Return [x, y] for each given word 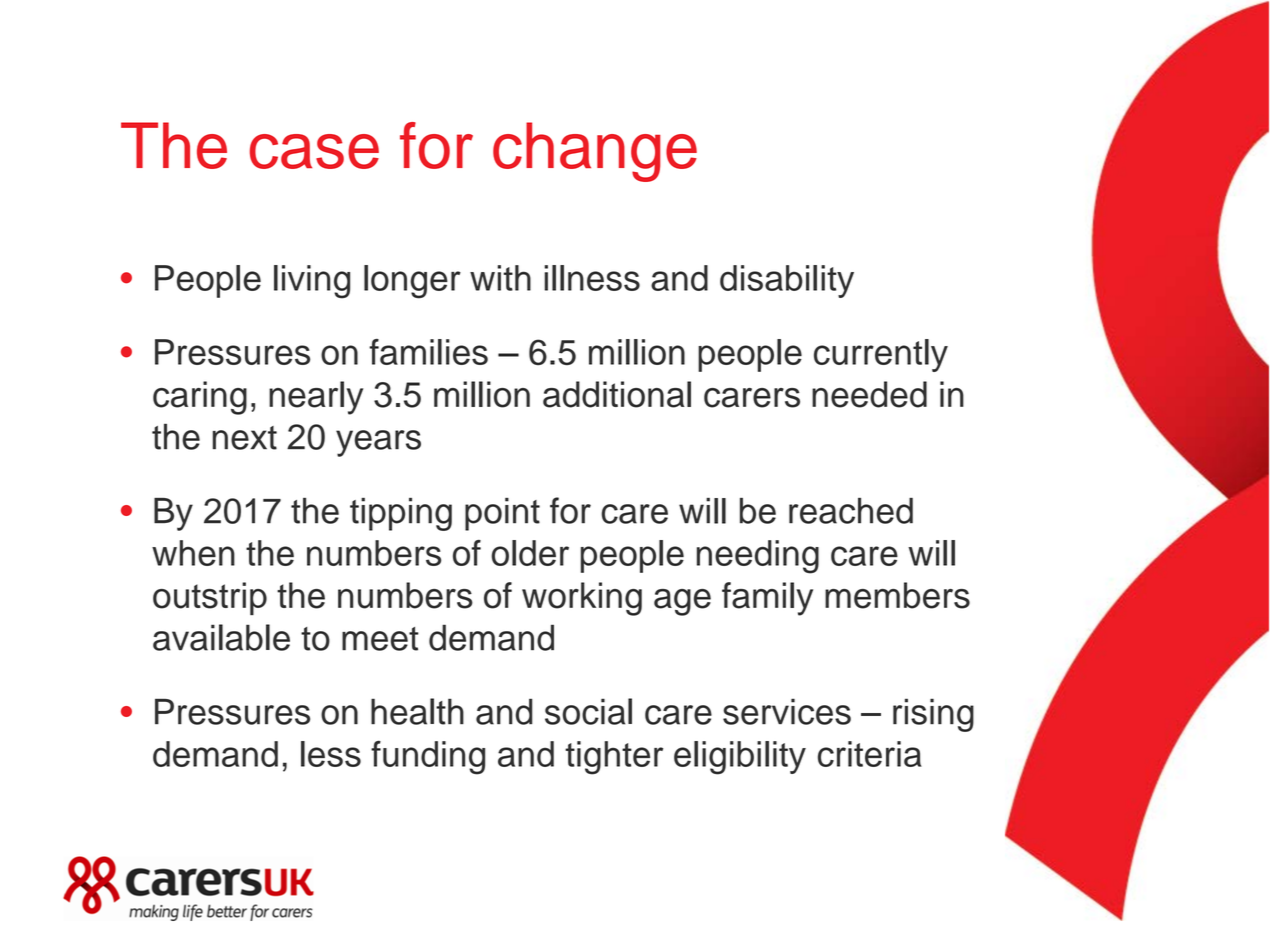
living [312, 282]
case [314, 151]
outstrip [210, 598]
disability [787, 281]
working [582, 599]
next [245, 438]
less [331, 754]
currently [881, 355]
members [897, 595]
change [595, 152]
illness [592, 278]
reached [851, 511]
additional [617, 394]
